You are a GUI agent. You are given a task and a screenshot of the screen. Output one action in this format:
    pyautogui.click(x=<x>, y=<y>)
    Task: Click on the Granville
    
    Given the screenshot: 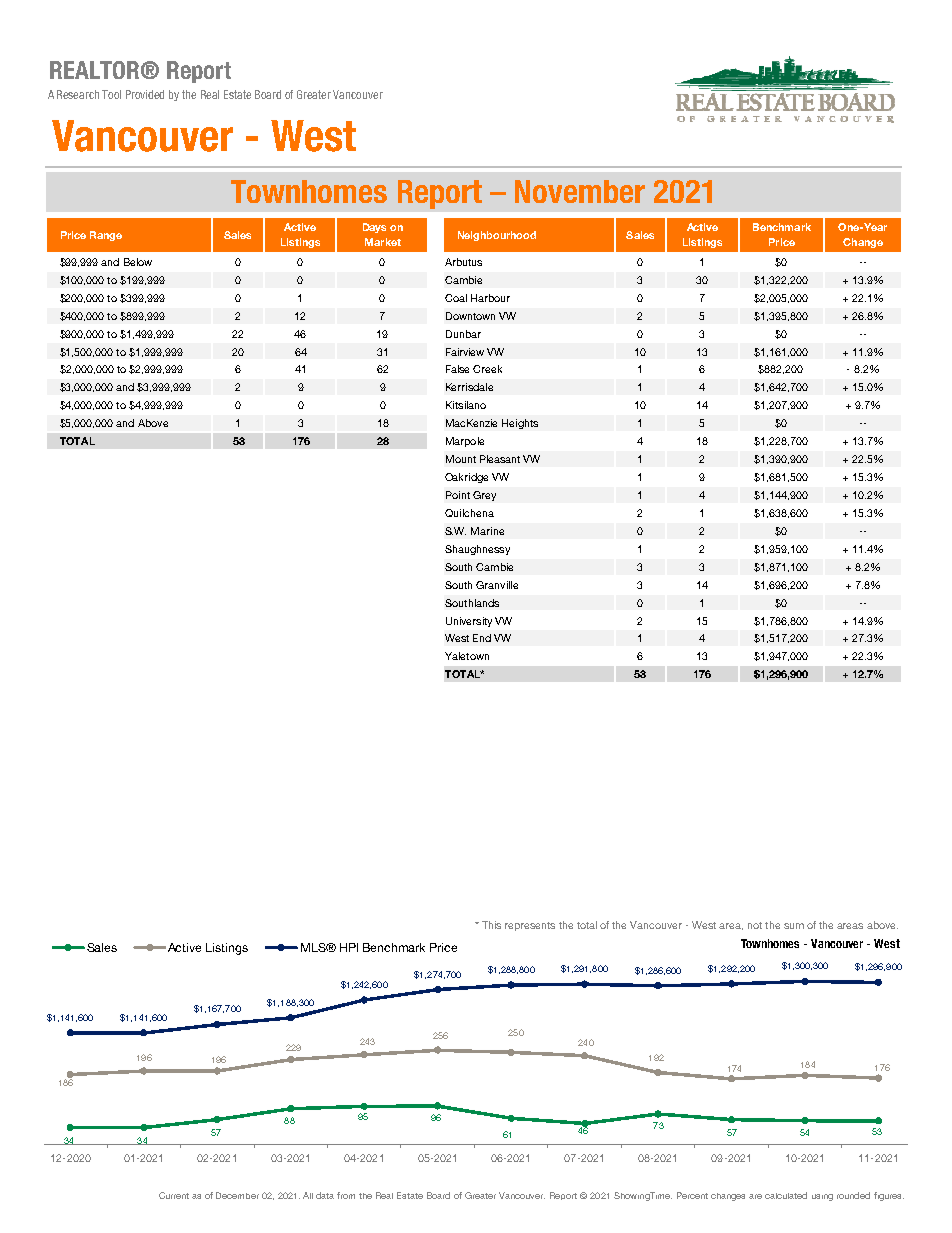 What is the action you would take?
    pyautogui.click(x=497, y=585)
